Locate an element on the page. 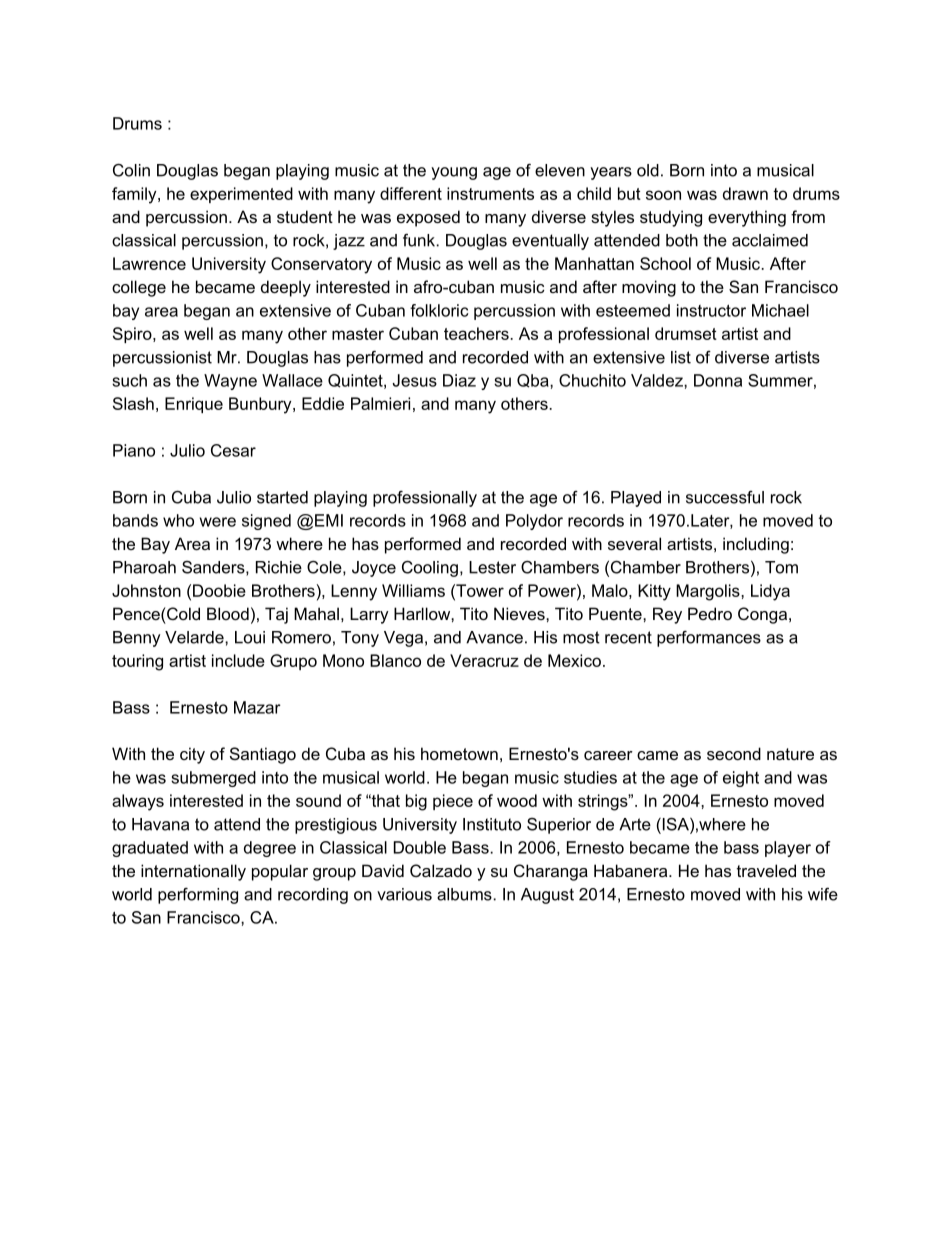 The height and width of the page is (1233, 952). were is located at coordinates (218, 522).
